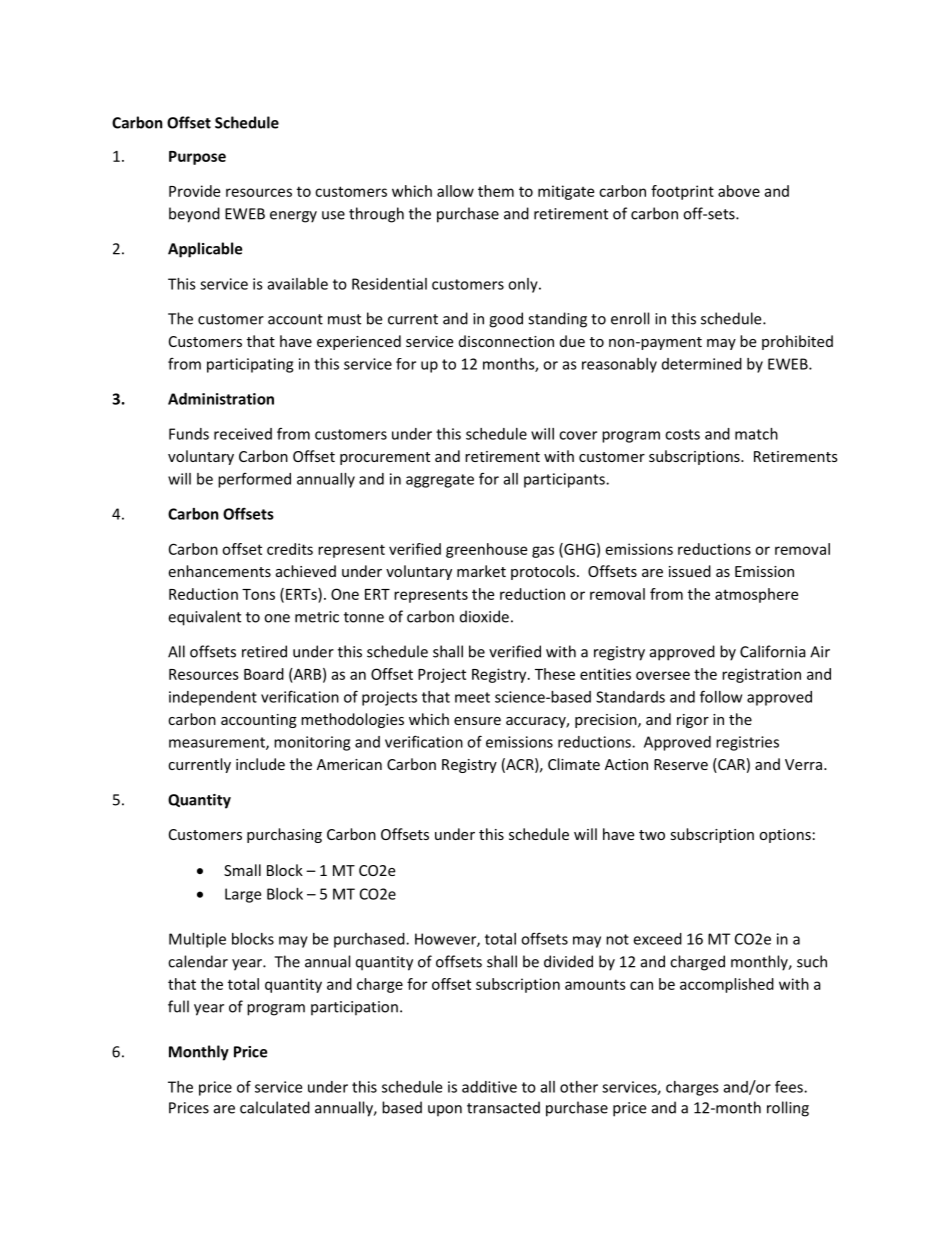  What do you see at coordinates (293, 217) in the image?
I see `energy` at bounding box center [293, 217].
